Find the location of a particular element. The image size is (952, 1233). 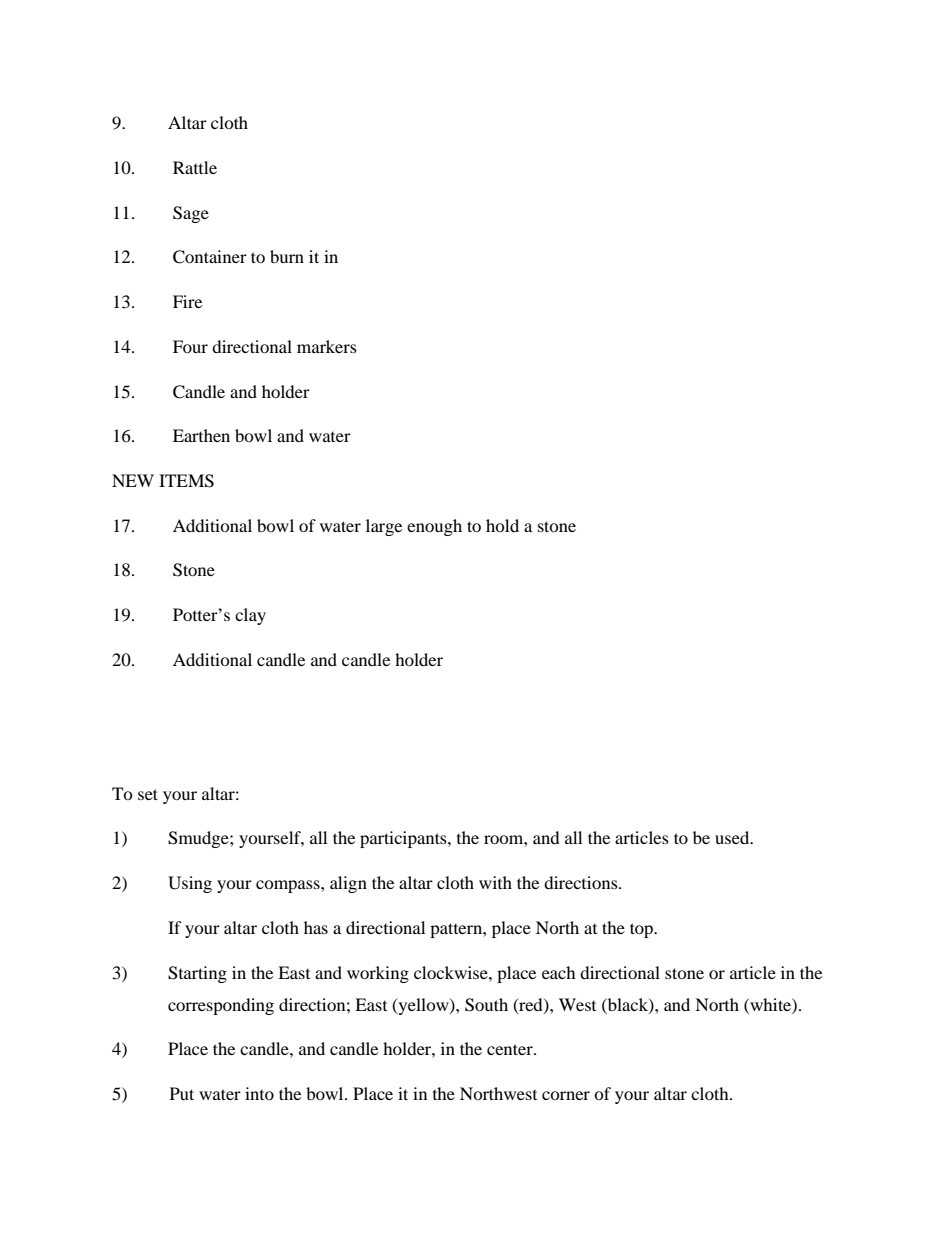

used is located at coordinates (733, 837).
